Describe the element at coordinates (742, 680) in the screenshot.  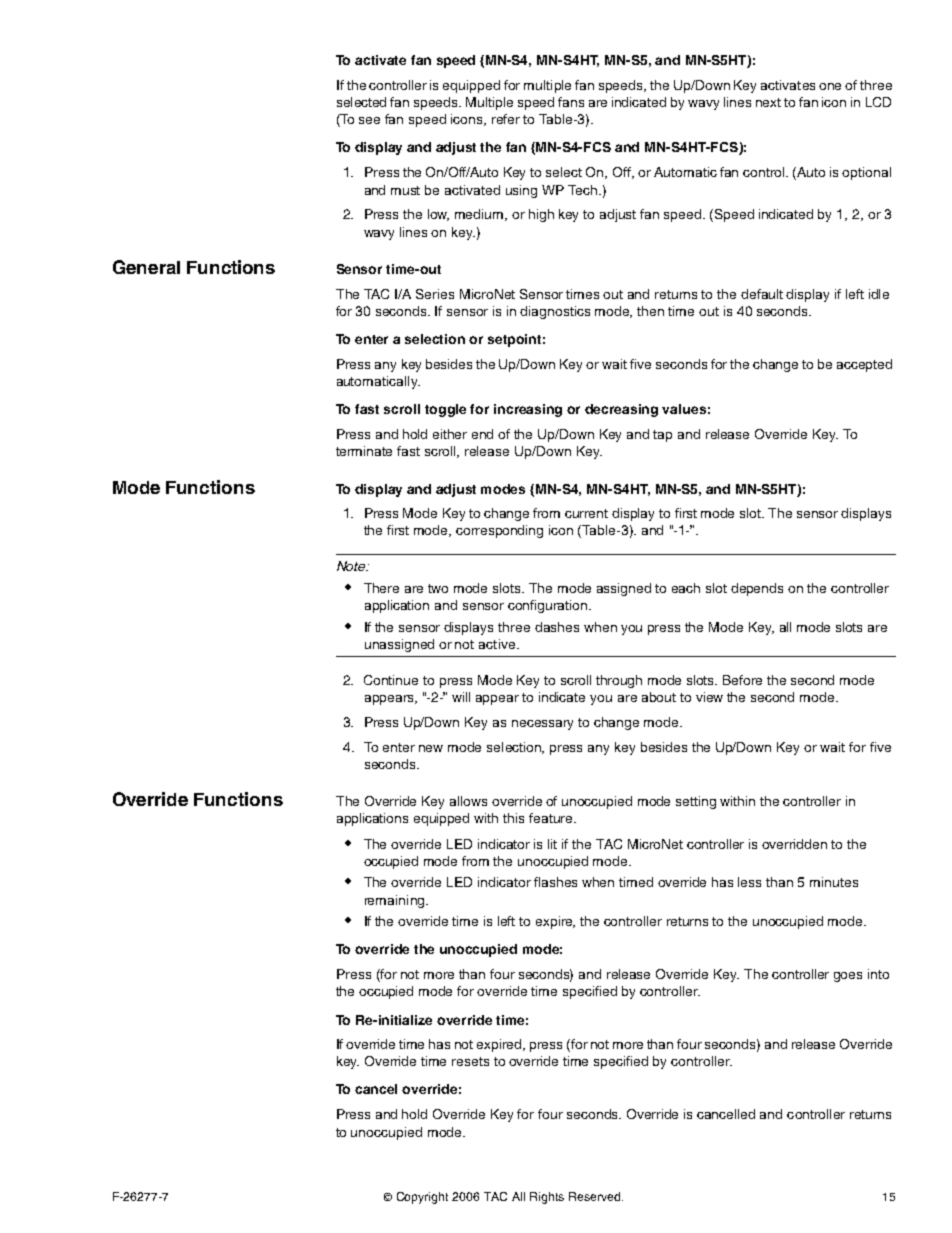
I see `Before` at that location.
